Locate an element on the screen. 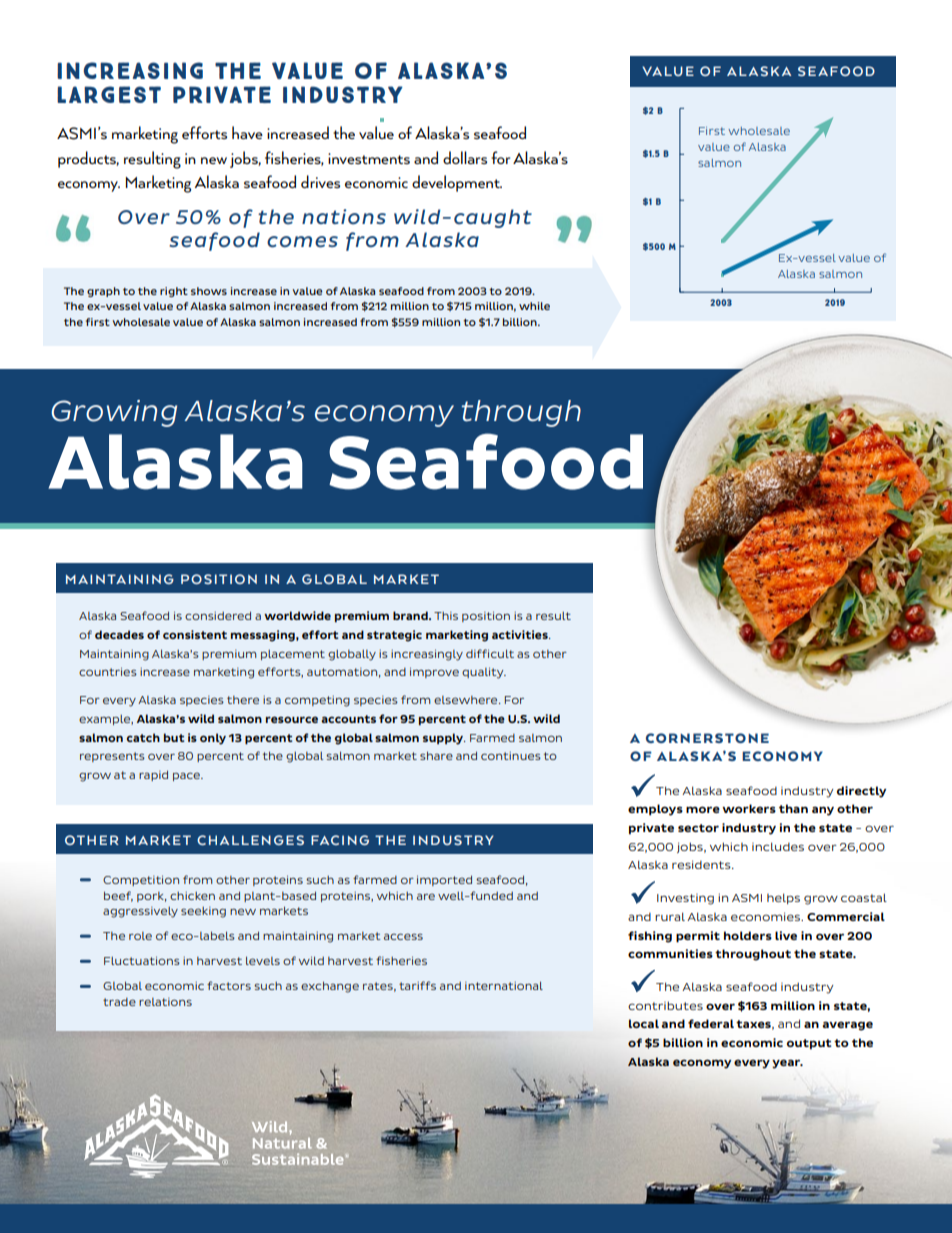 This screenshot has height=1233, width=952. pace is located at coordinates (187, 776).
